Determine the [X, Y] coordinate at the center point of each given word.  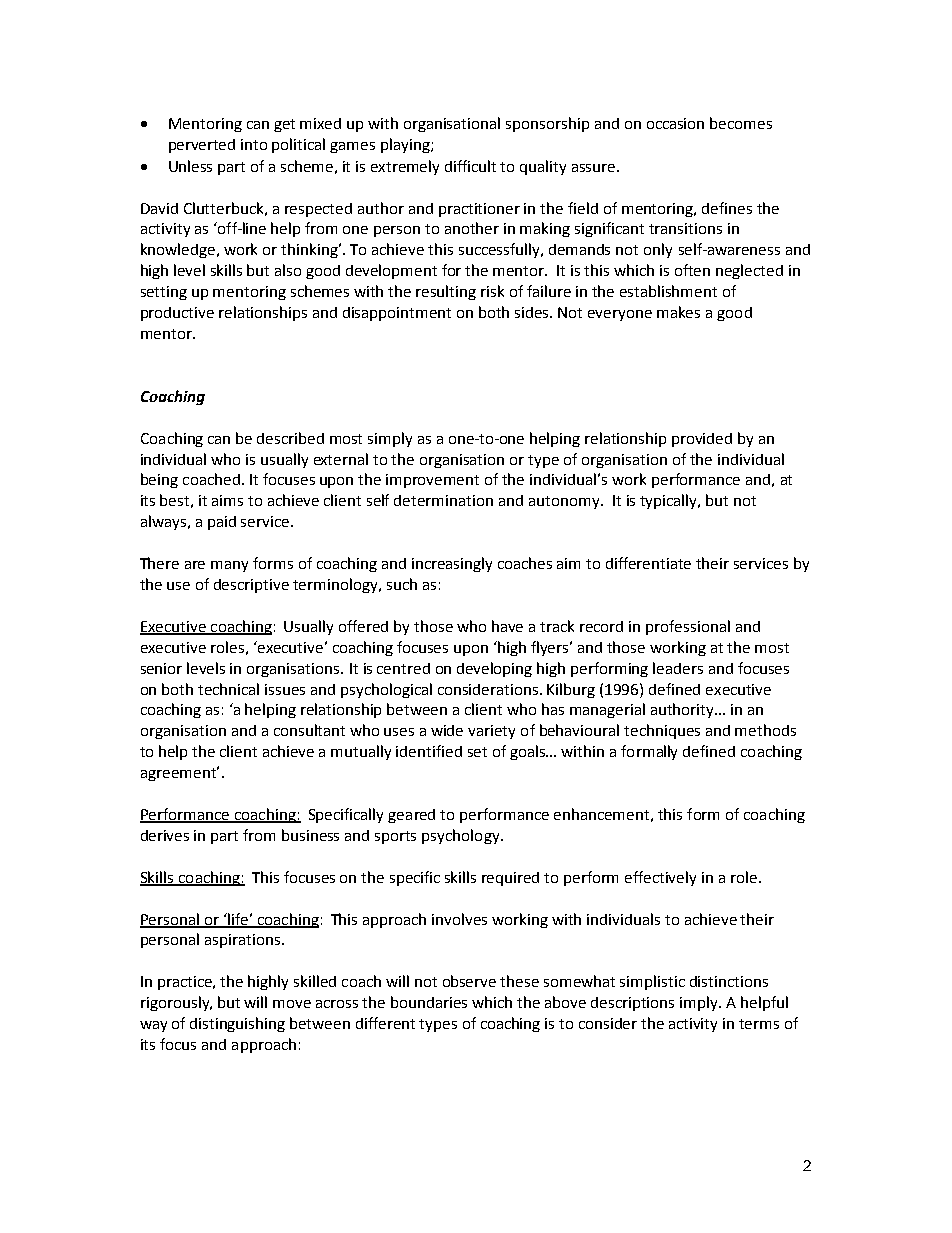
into [254, 144]
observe [469, 981]
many [229, 566]
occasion [675, 123]
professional [688, 627]
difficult [470, 166]
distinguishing [237, 1024]
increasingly [452, 564]
